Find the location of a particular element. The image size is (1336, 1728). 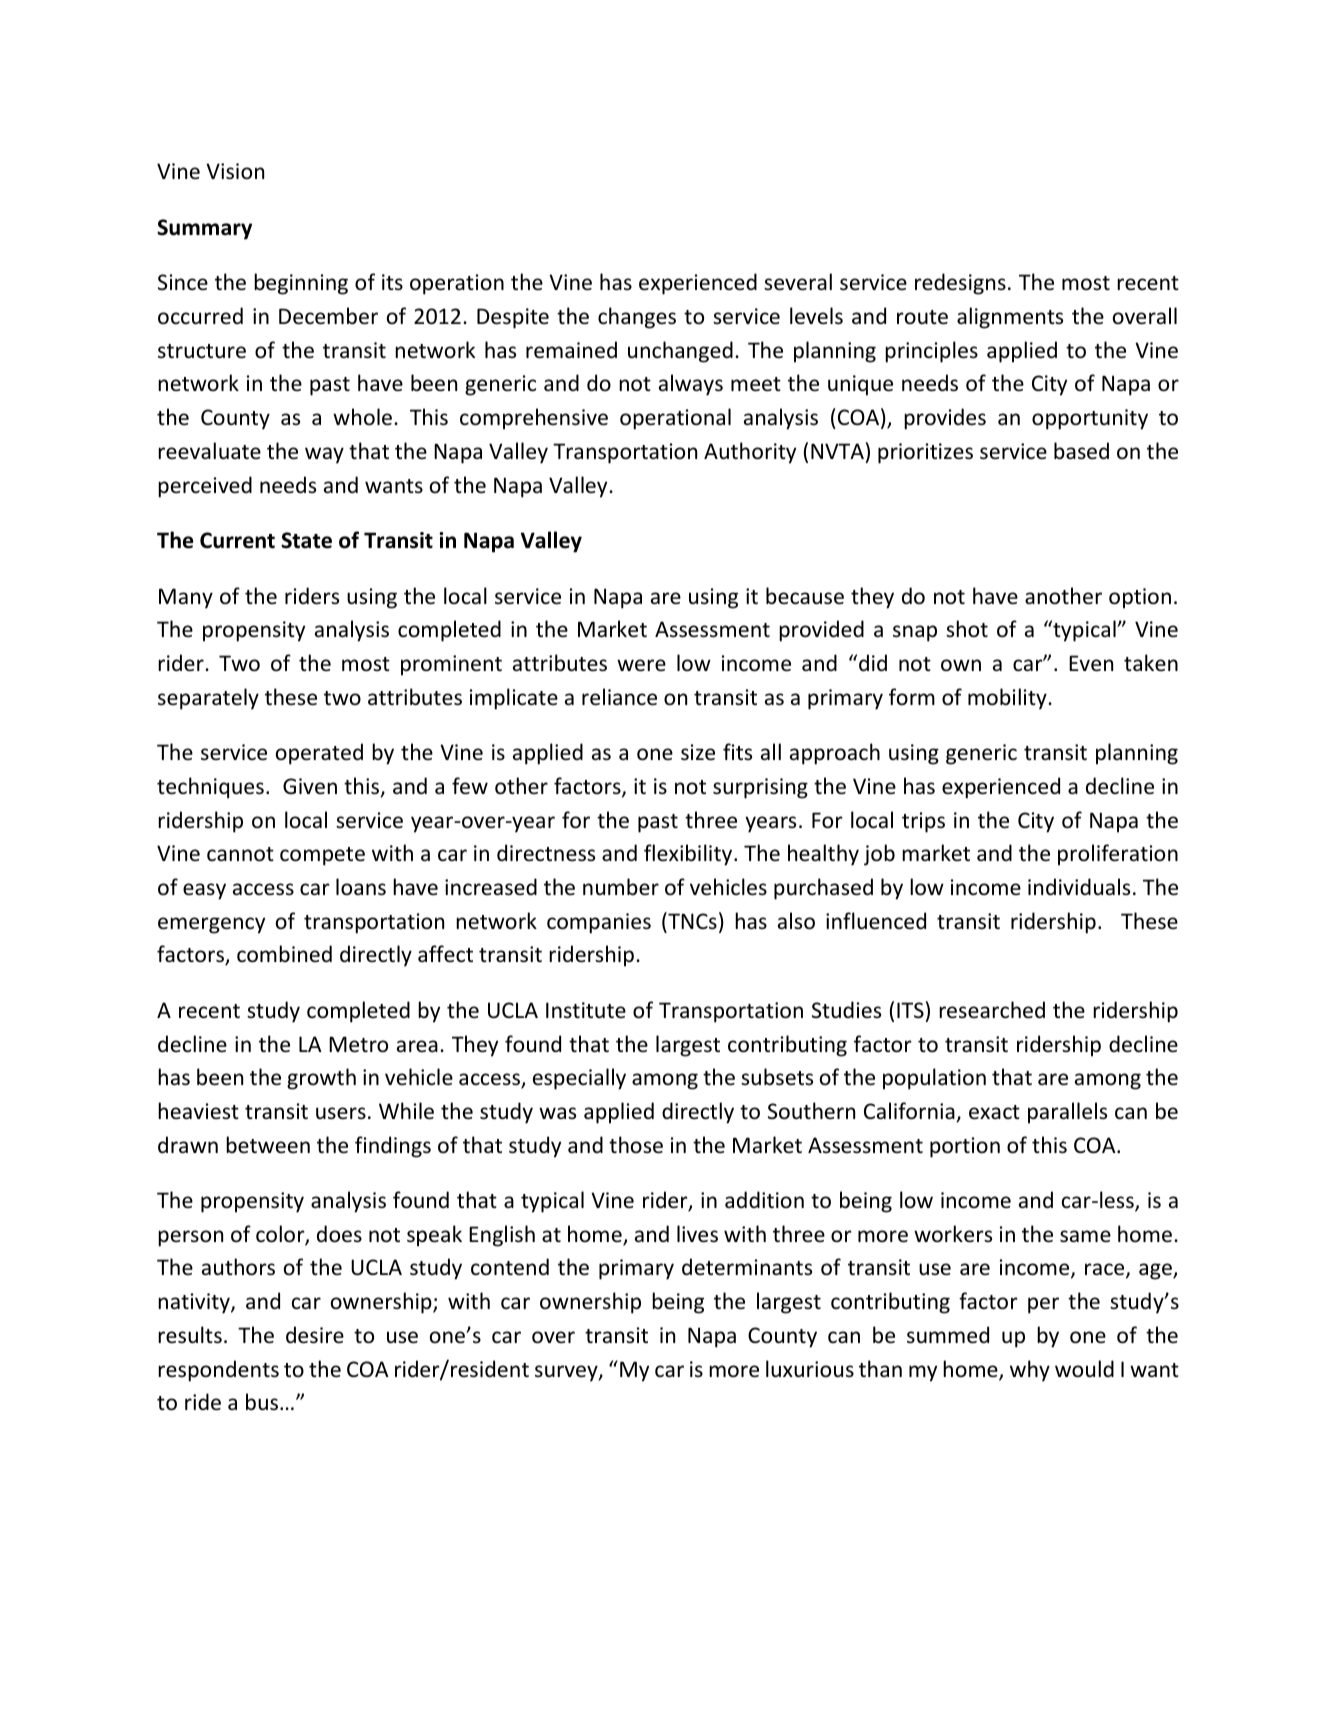

several is located at coordinates (798, 282).
